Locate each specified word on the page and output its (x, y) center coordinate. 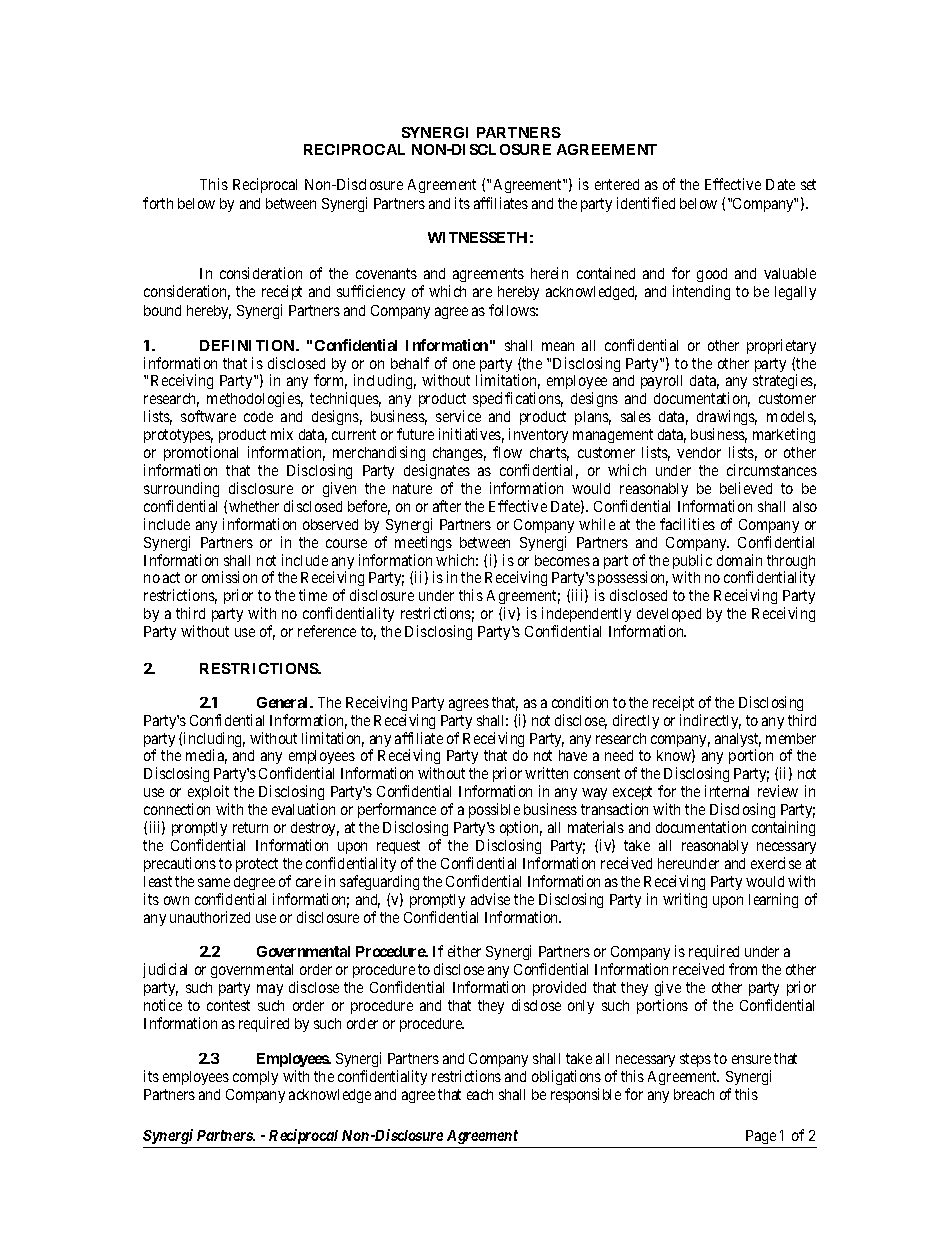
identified (646, 203)
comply (255, 1078)
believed (746, 488)
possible (494, 810)
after (447, 506)
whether (254, 506)
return (250, 827)
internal (727, 791)
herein (549, 273)
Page (761, 1139)
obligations (566, 1079)
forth (158, 203)
